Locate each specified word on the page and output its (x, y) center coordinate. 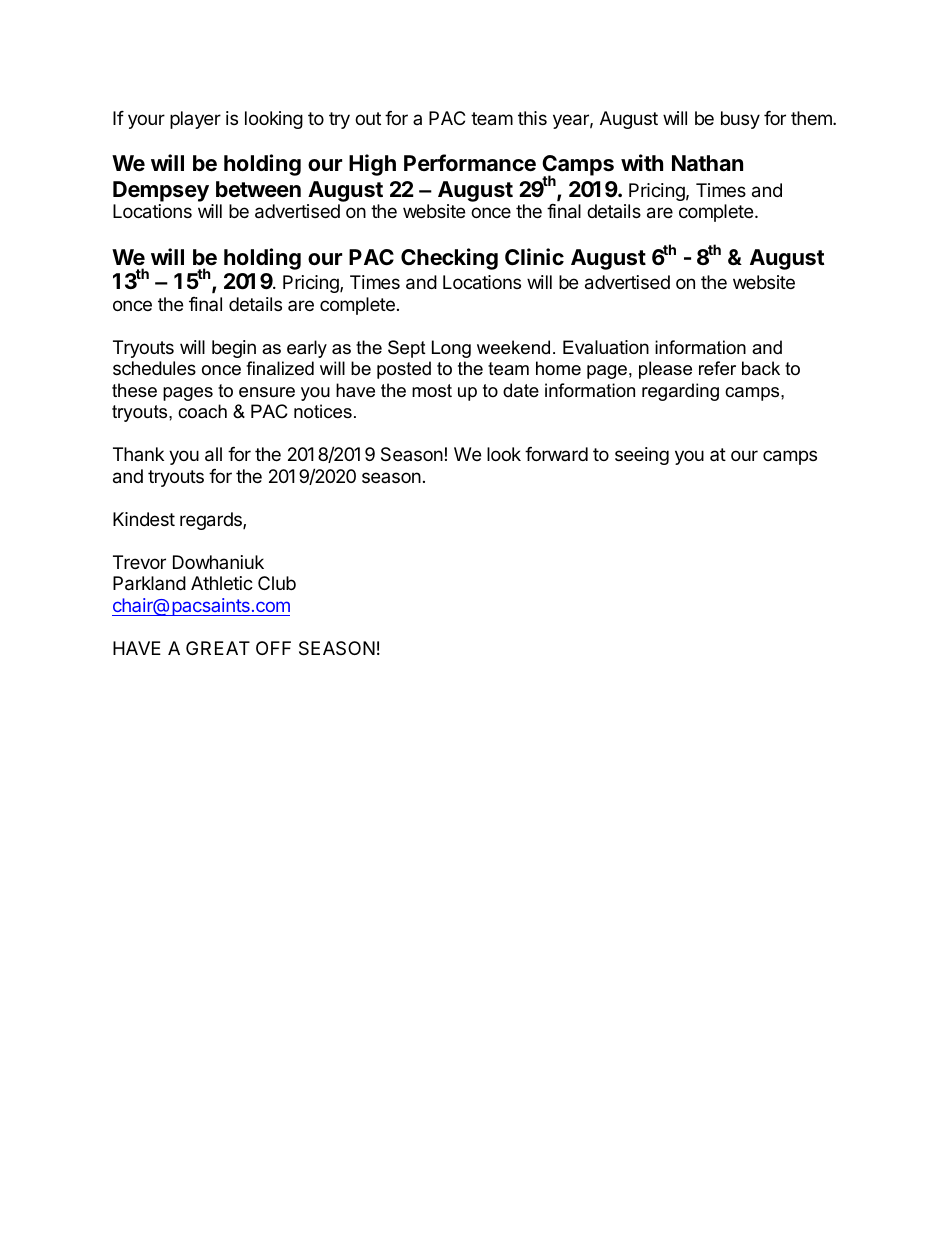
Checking (449, 259)
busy (740, 120)
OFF (273, 648)
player (195, 120)
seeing (642, 456)
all (213, 454)
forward (556, 454)
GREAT (218, 648)
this (532, 118)
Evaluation (606, 347)
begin (234, 349)
